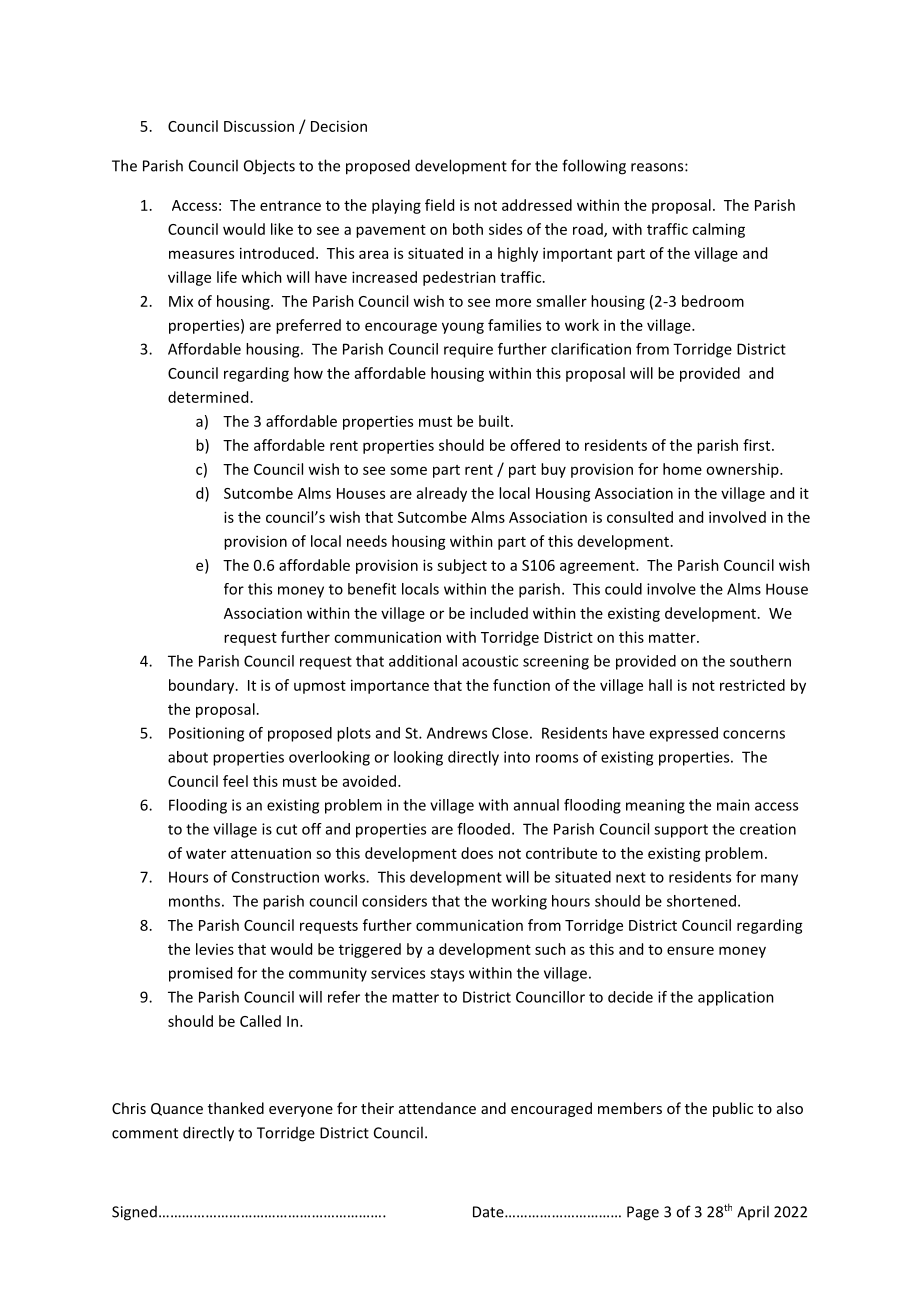  What do you see at coordinates (682, 469) in the document?
I see `home` at bounding box center [682, 469].
